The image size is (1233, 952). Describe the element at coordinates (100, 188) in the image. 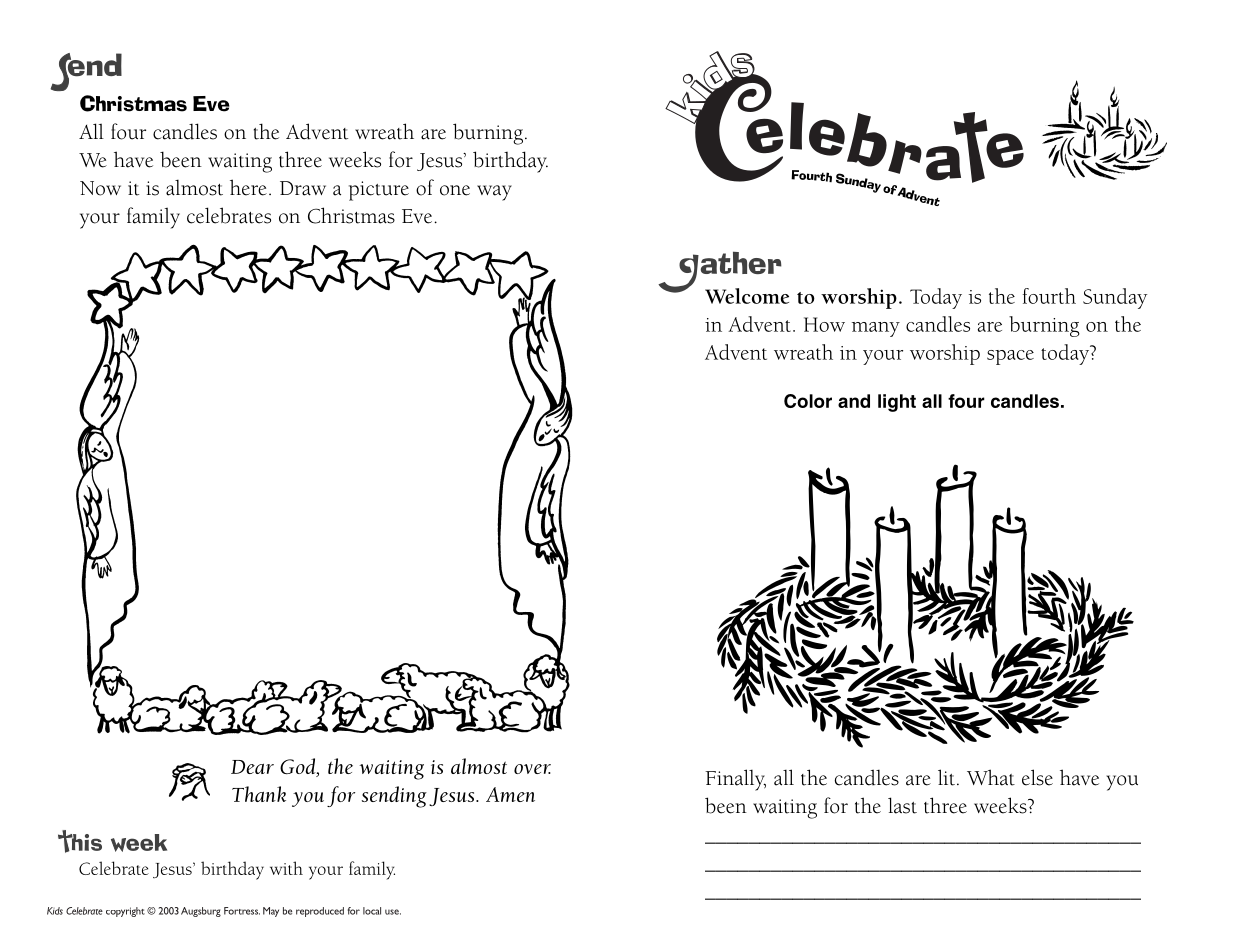

I see `Now` at that location.
